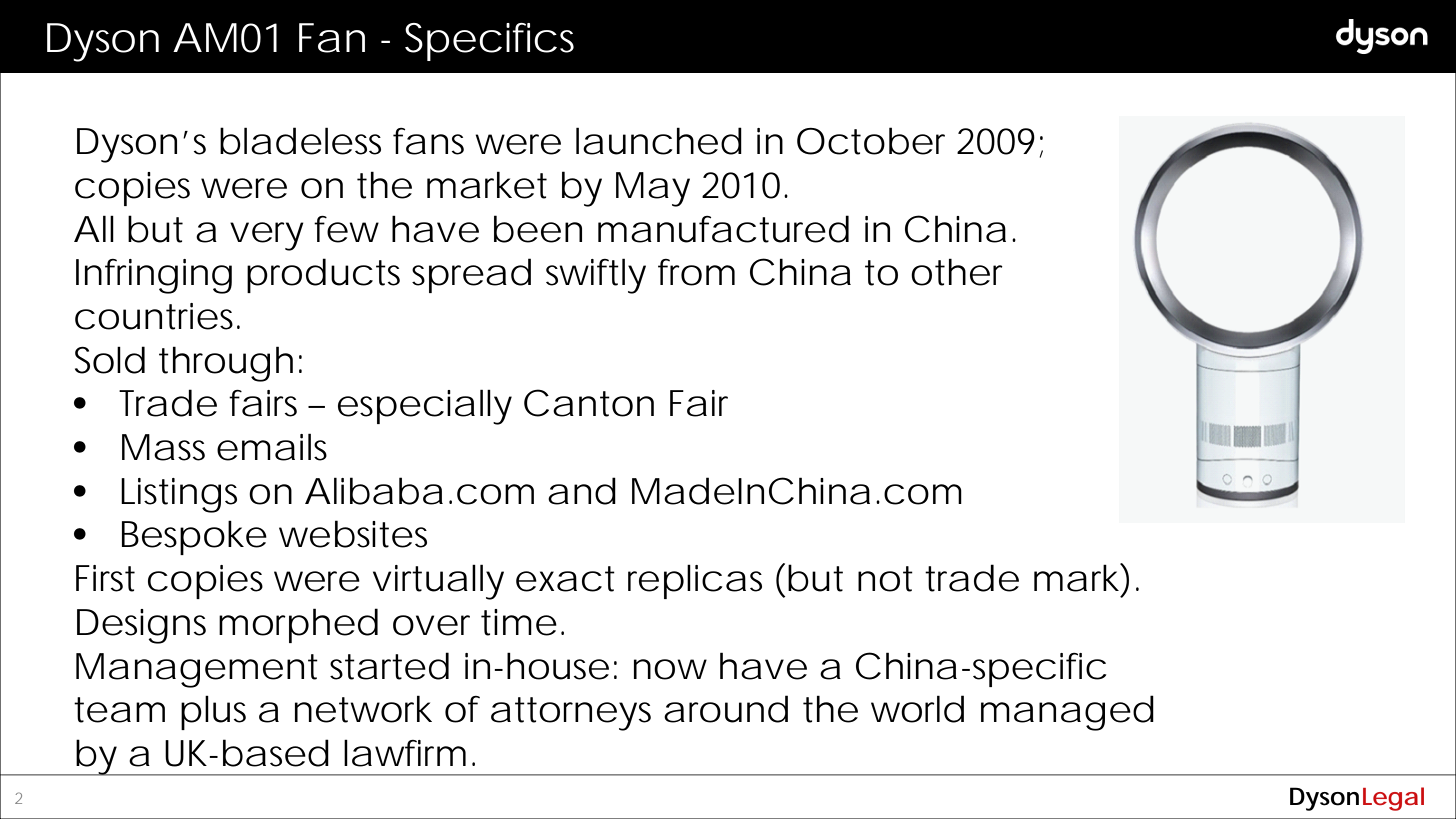 The image size is (1456, 819). What do you see at coordinates (105, 578) in the screenshot?
I see `First` at bounding box center [105, 578].
